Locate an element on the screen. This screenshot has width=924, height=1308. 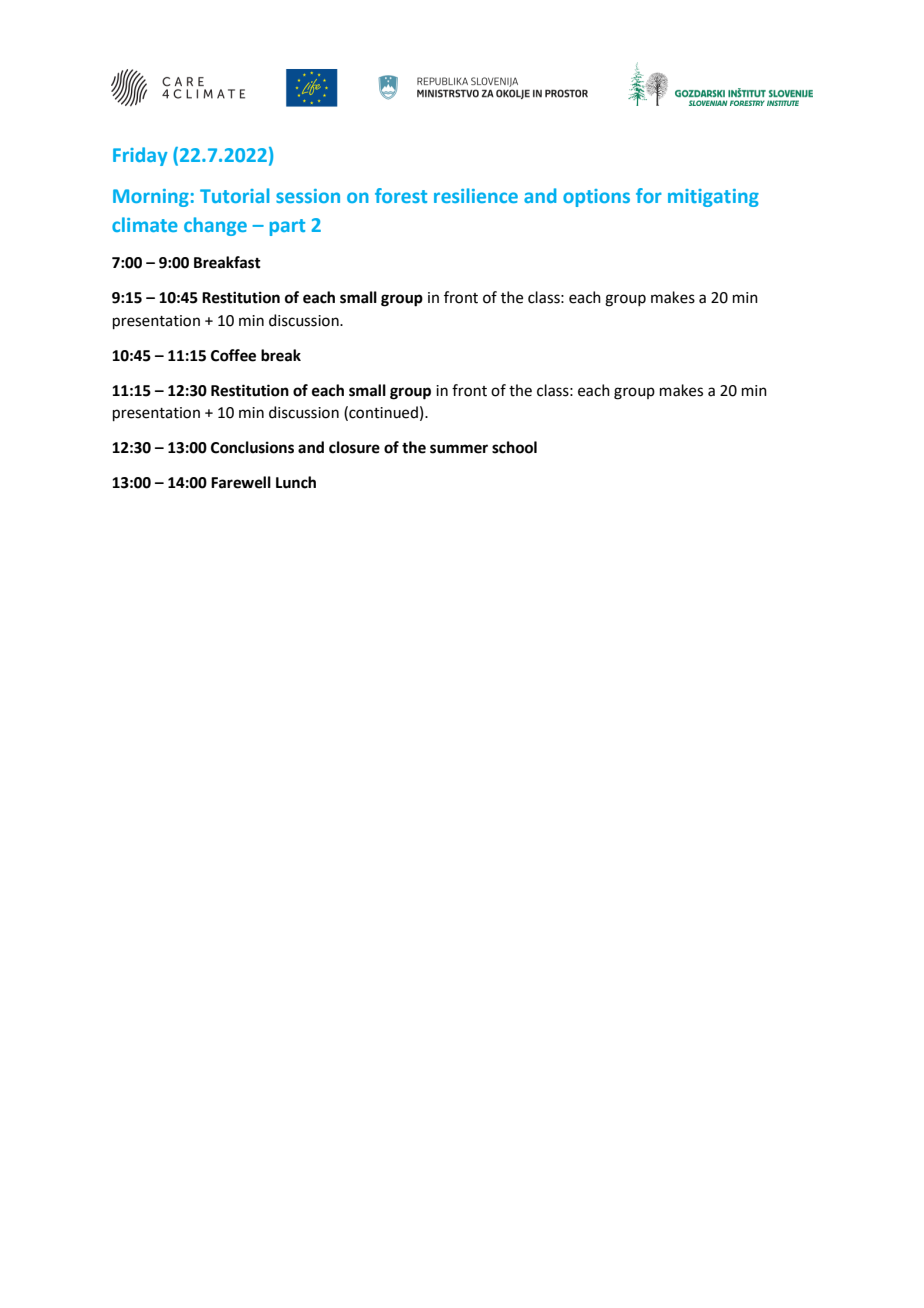
Coffee is located at coordinates (233, 355).
